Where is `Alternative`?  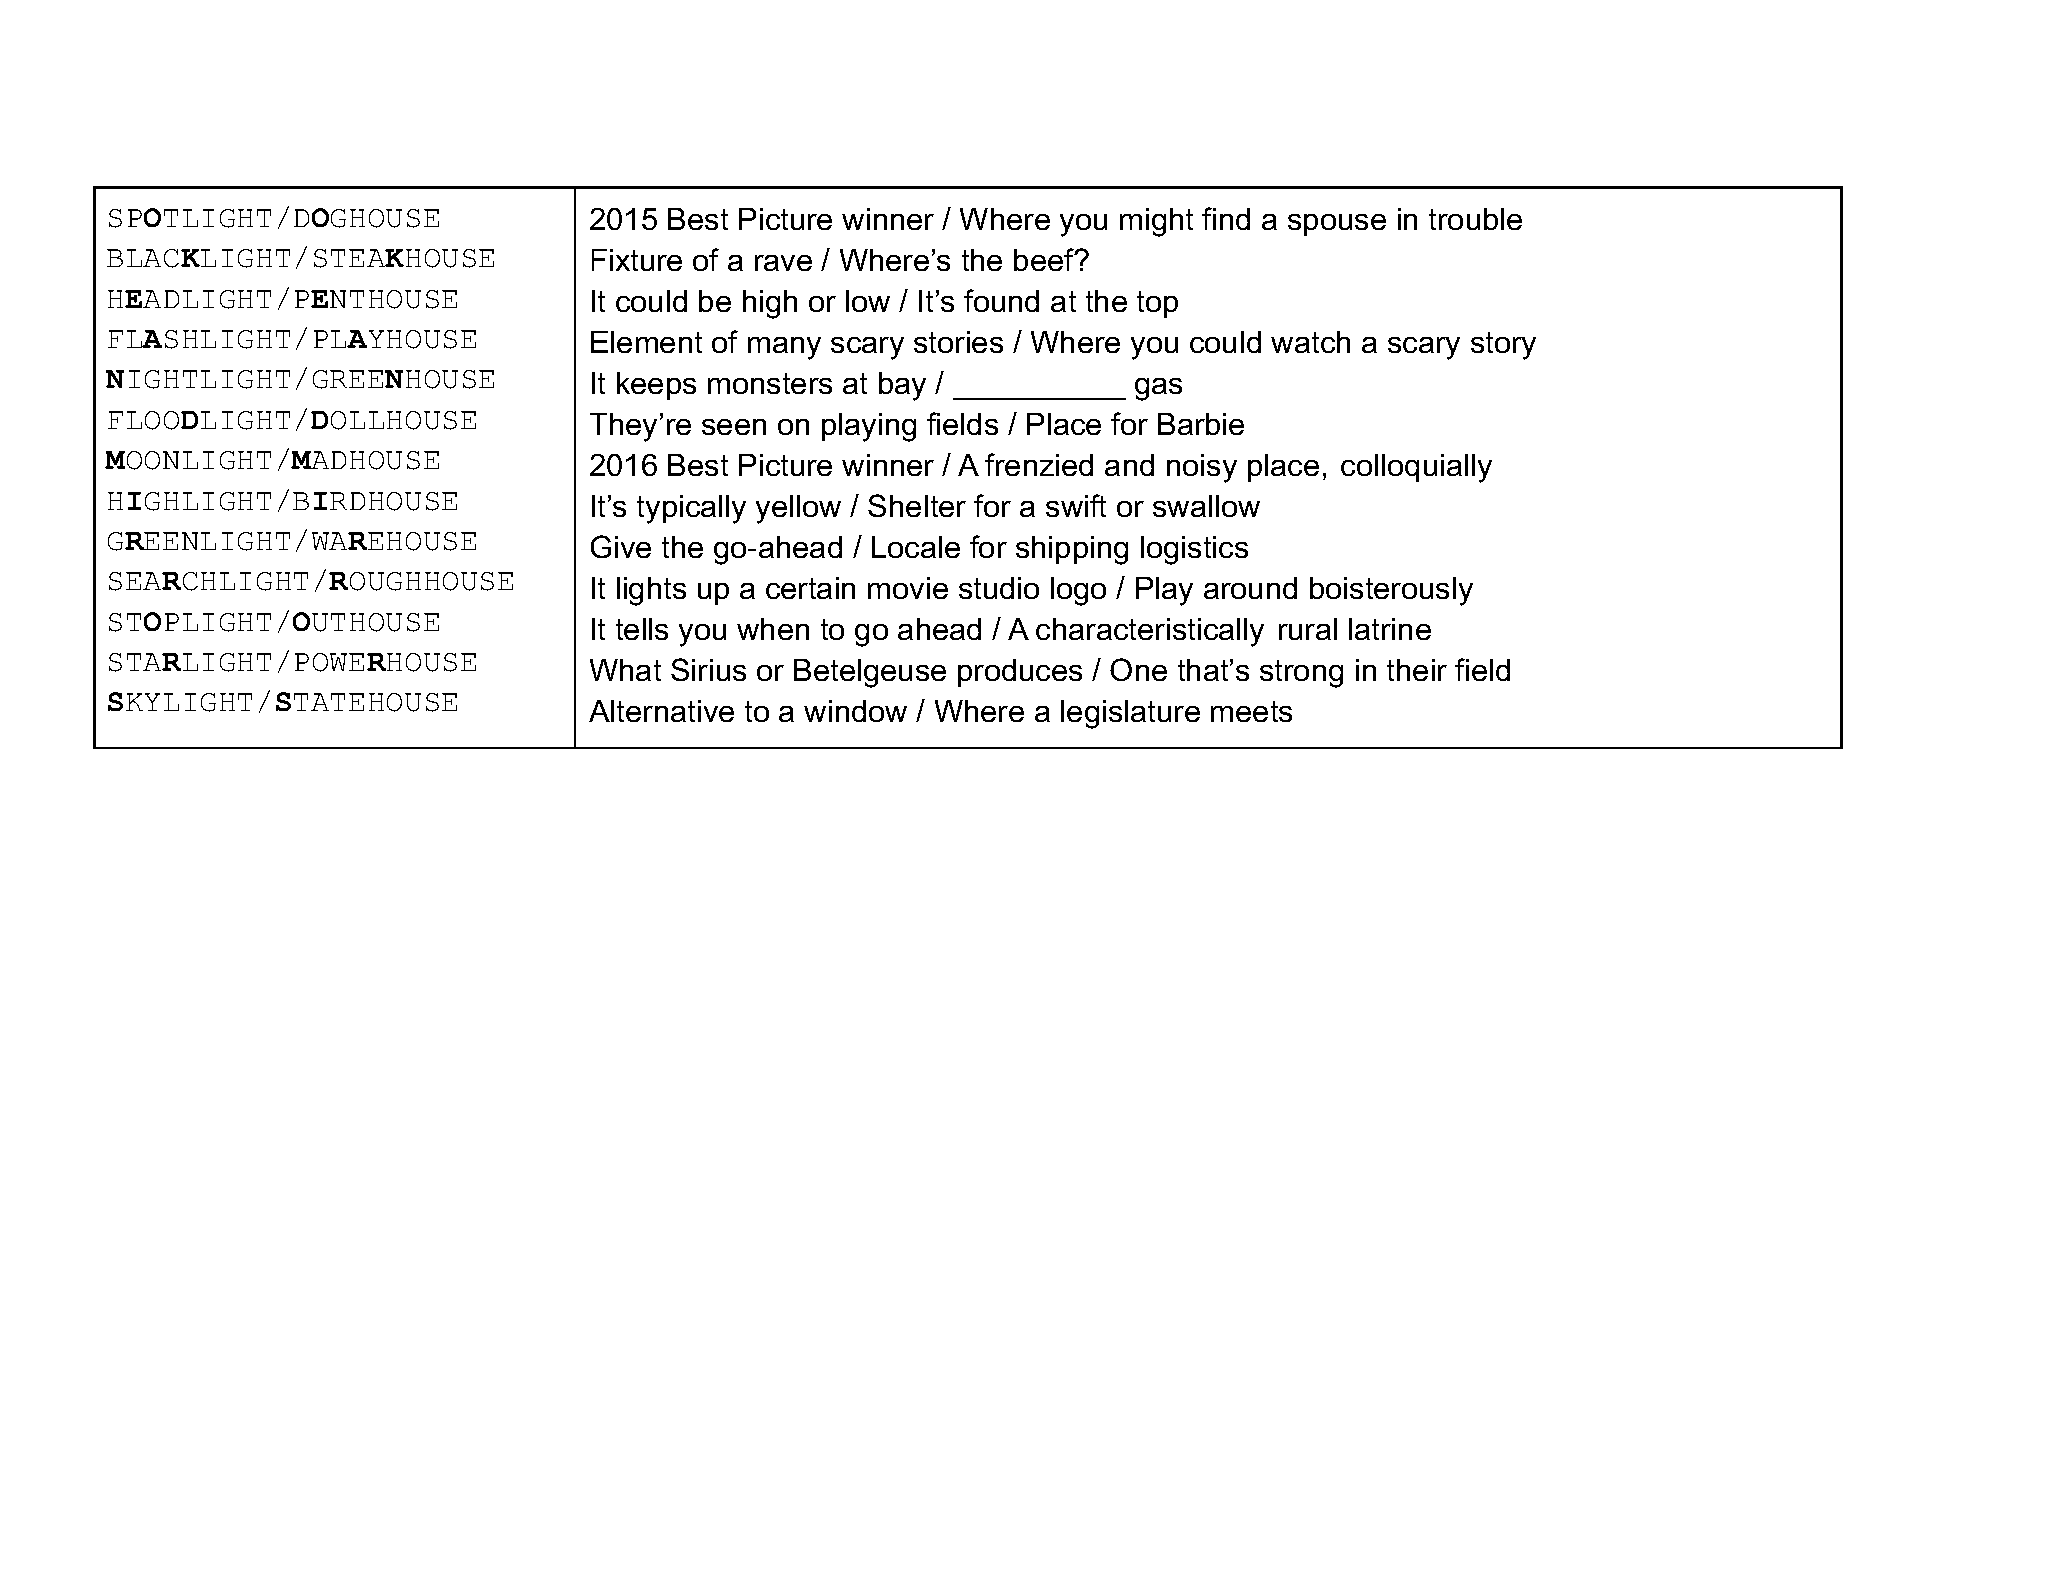 Alternative is located at coordinates (661, 711).
